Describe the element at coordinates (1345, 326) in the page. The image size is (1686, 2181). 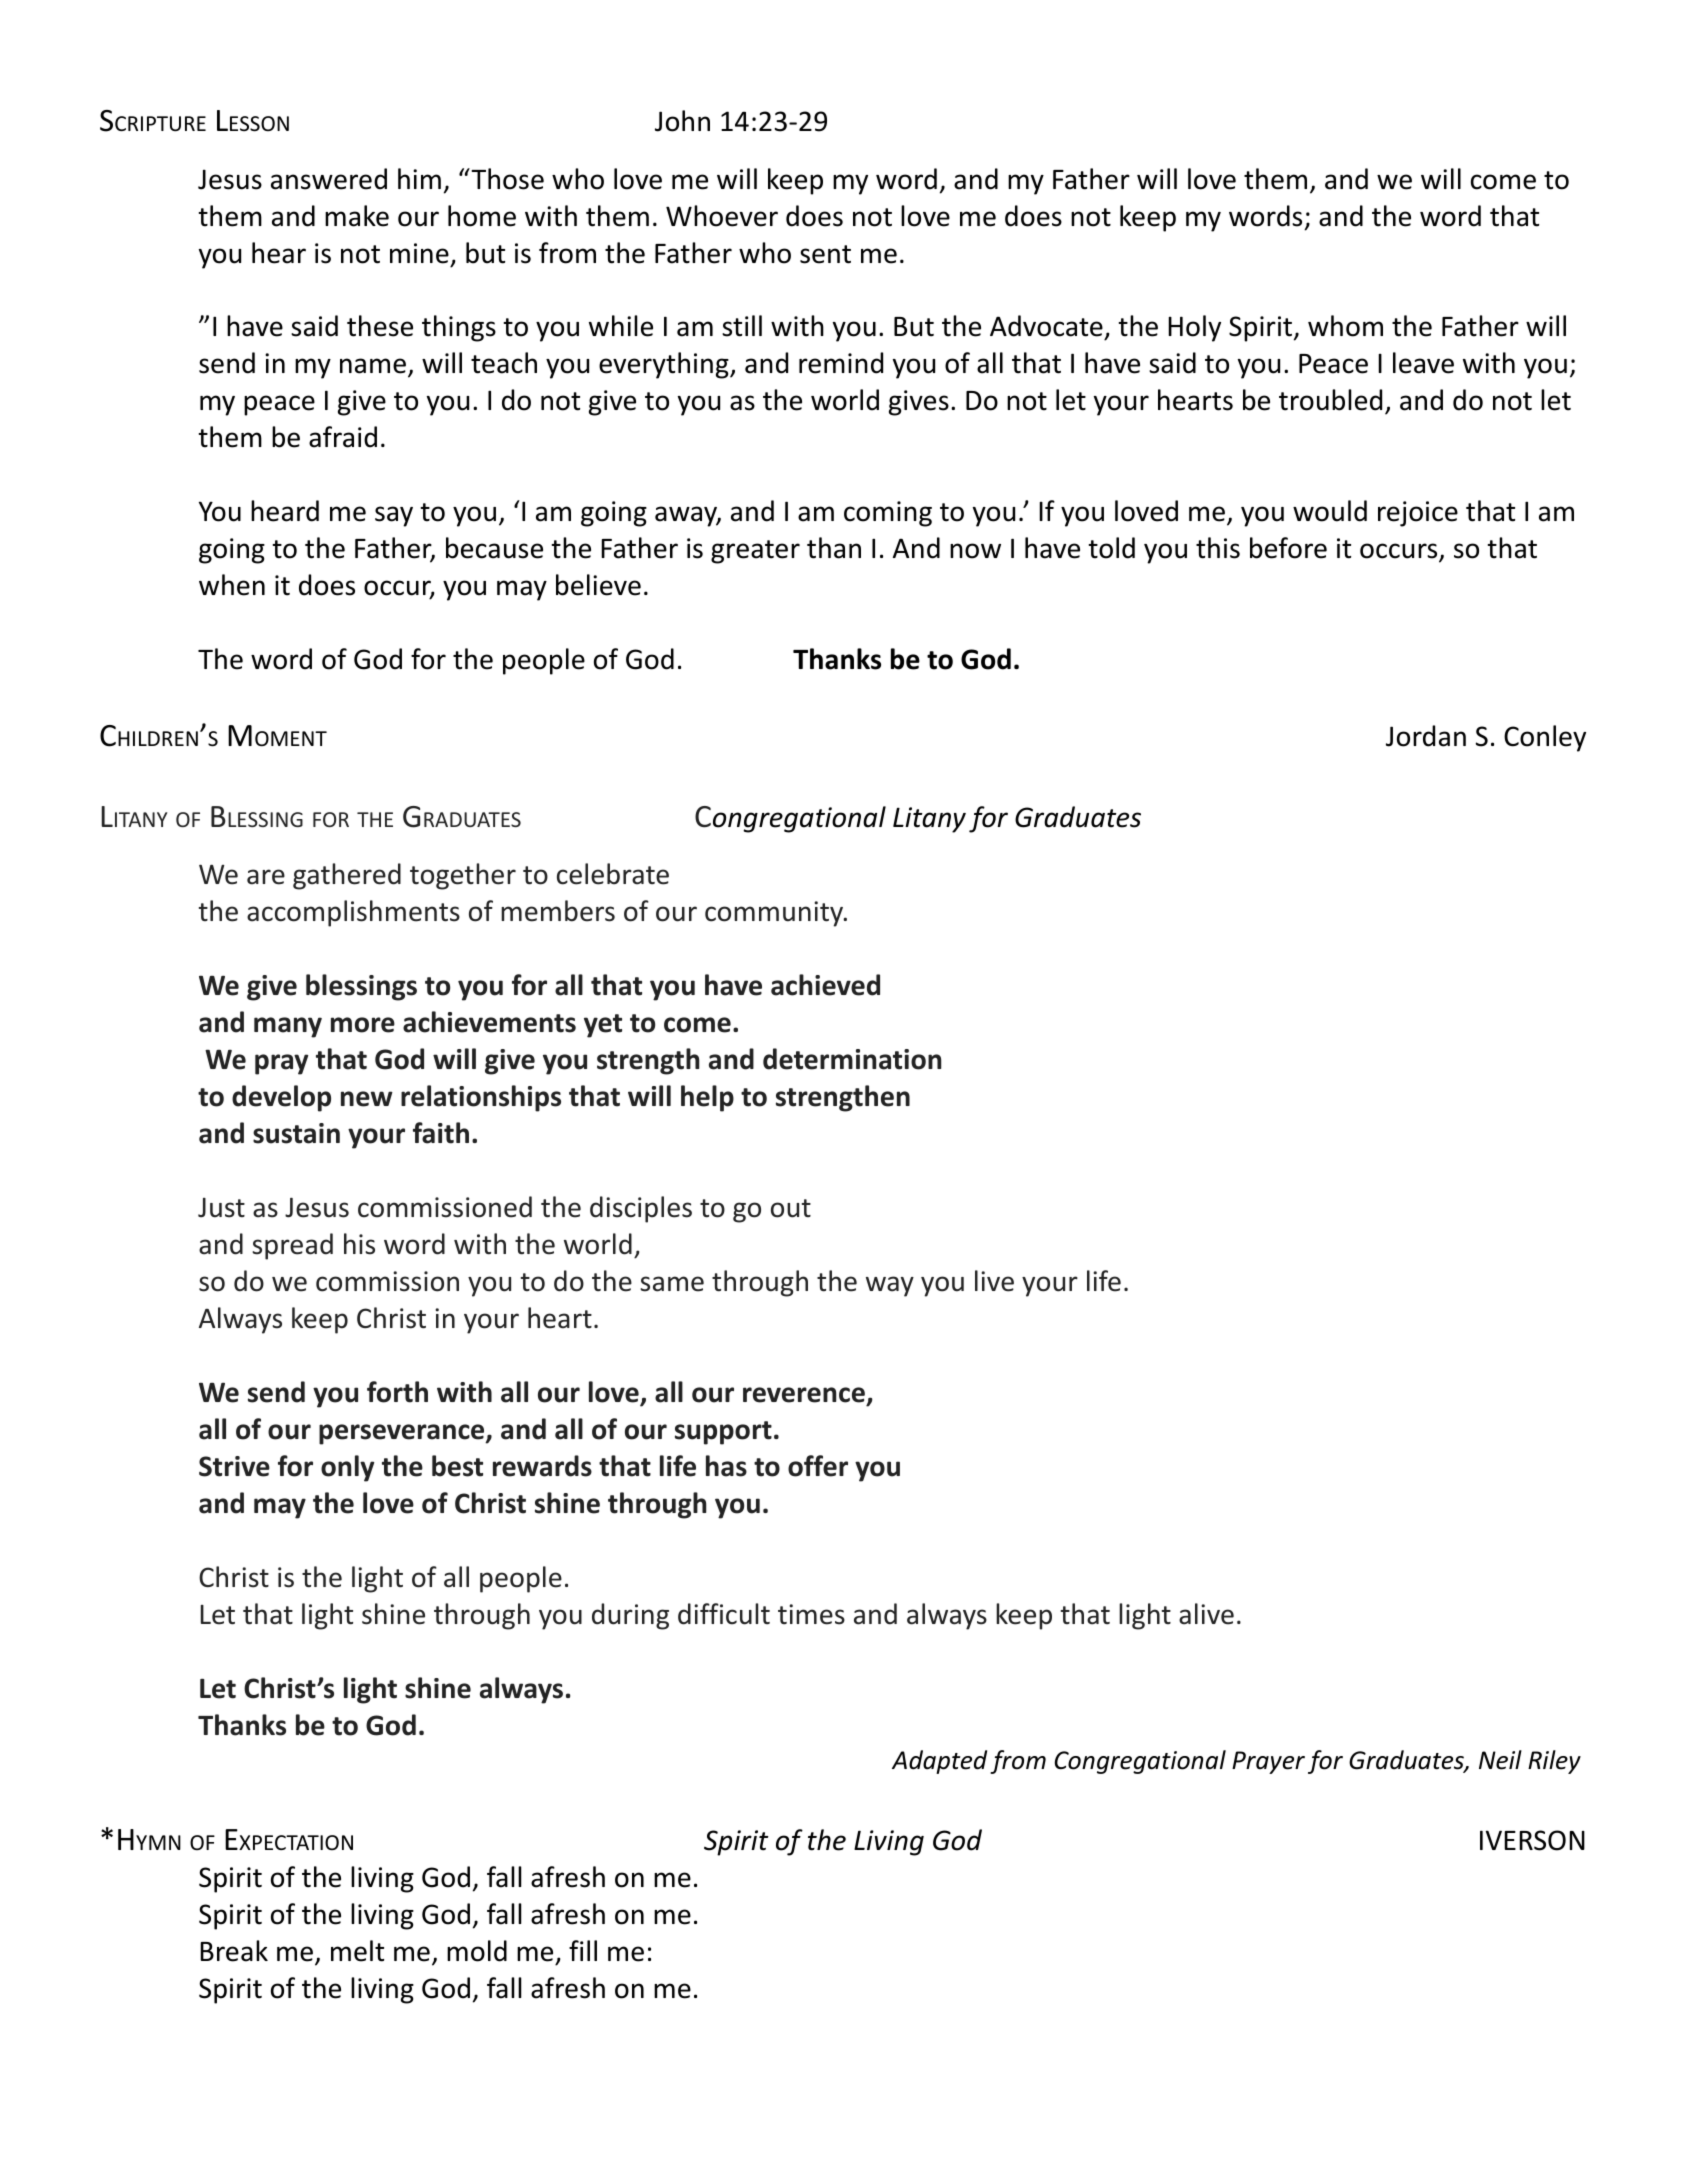
I see `whom` at that location.
